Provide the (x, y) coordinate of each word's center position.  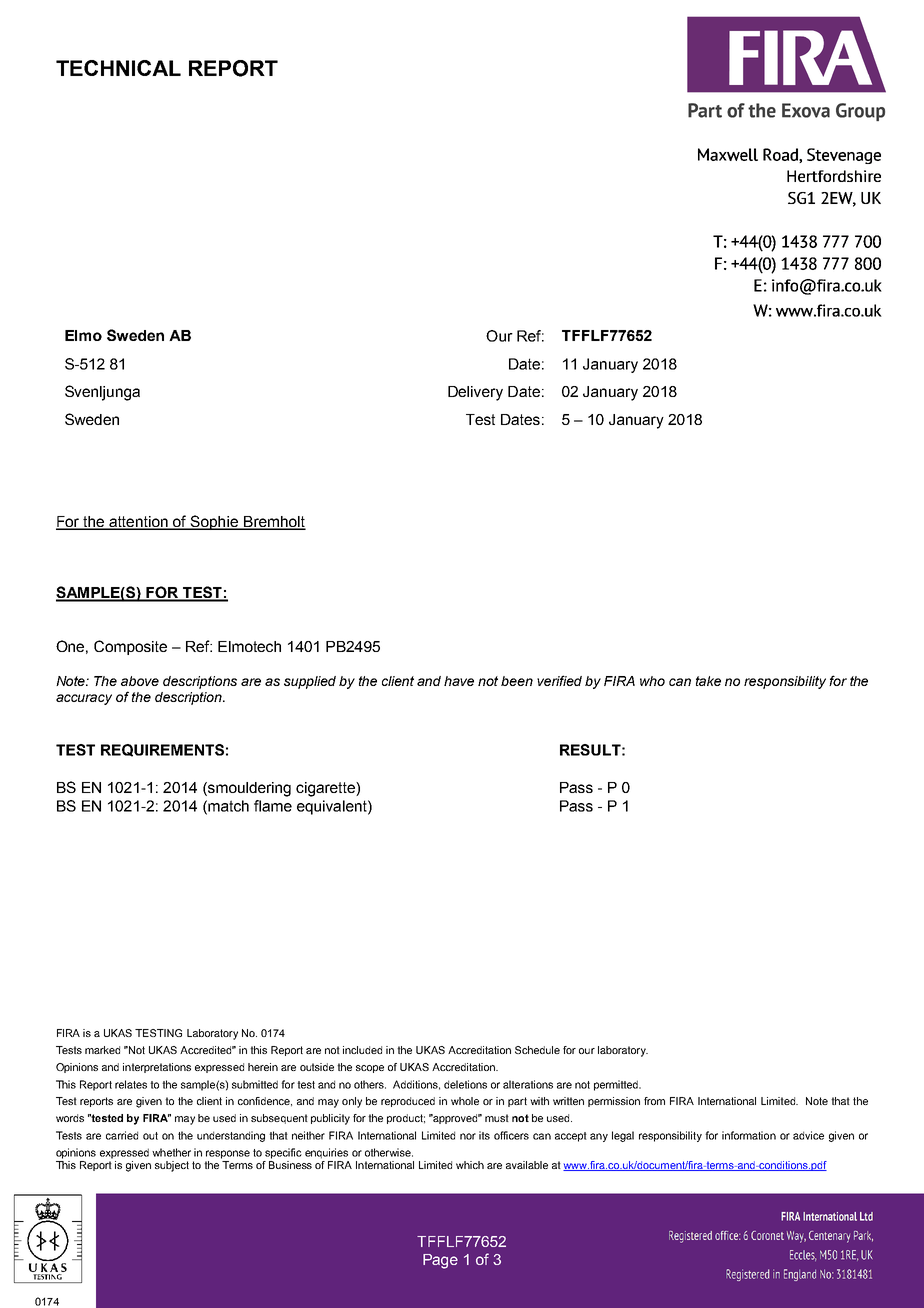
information (749, 1135)
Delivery (475, 393)
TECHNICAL (118, 68)
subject (172, 1166)
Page (440, 1261)
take (708, 681)
